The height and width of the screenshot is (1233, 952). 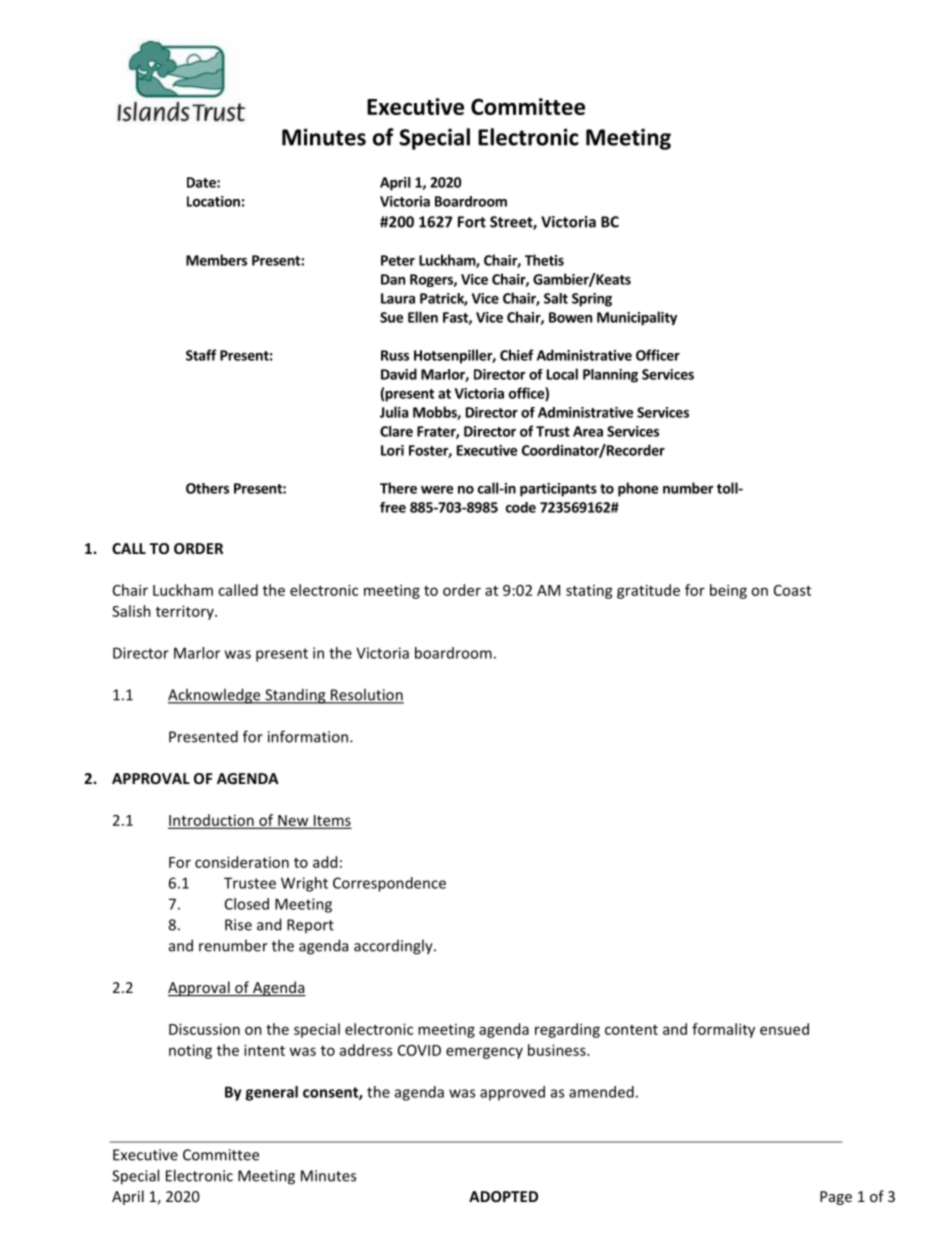 What do you see at coordinates (242, 862) in the screenshot?
I see `consideration` at bounding box center [242, 862].
